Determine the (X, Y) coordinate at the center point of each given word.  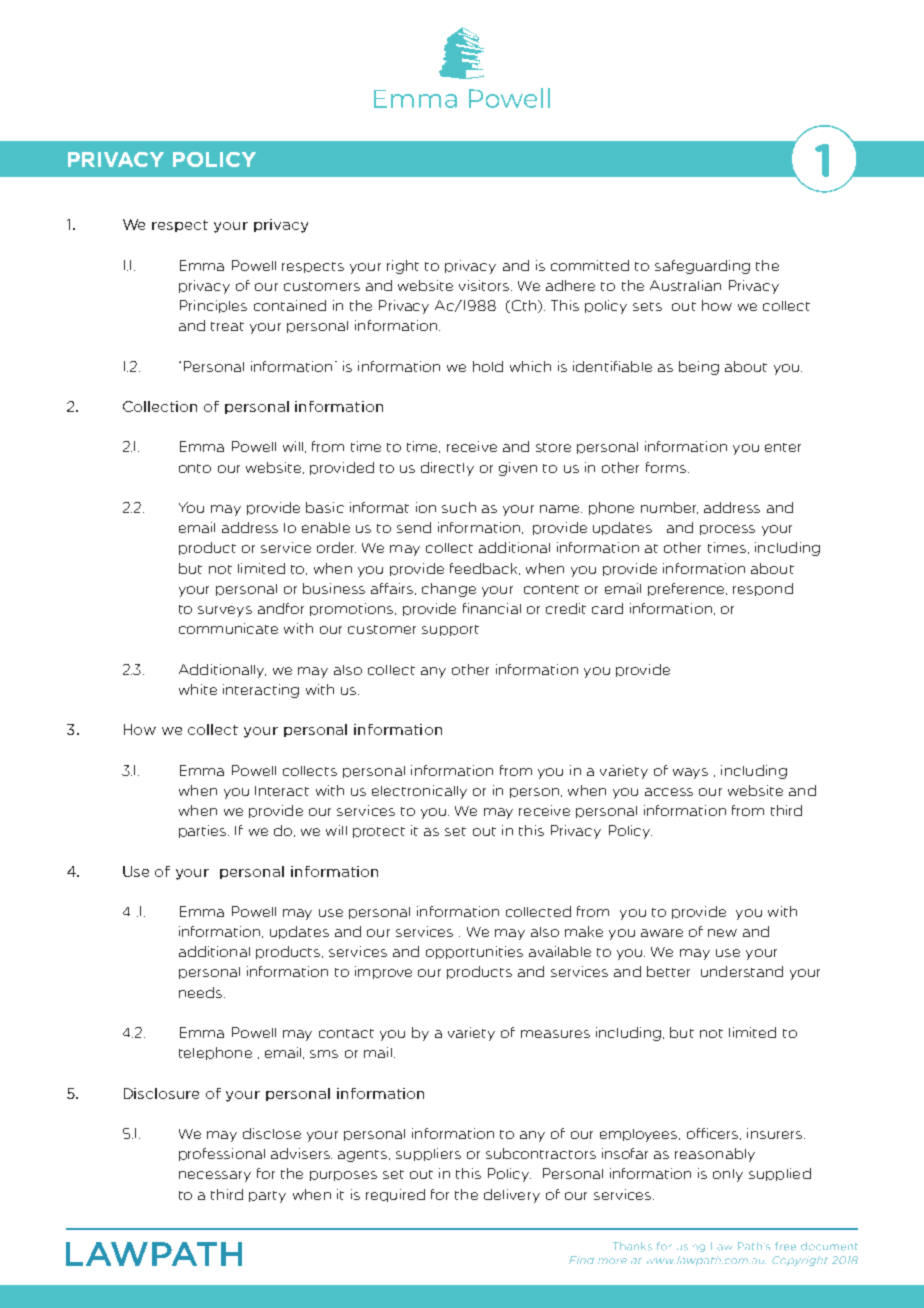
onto (195, 468)
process (727, 530)
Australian (685, 285)
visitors (485, 285)
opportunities (474, 952)
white (198, 689)
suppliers (428, 1154)
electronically (419, 792)
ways (690, 773)
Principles (213, 306)
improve (383, 972)
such (459, 507)
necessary (215, 1176)
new (722, 933)
